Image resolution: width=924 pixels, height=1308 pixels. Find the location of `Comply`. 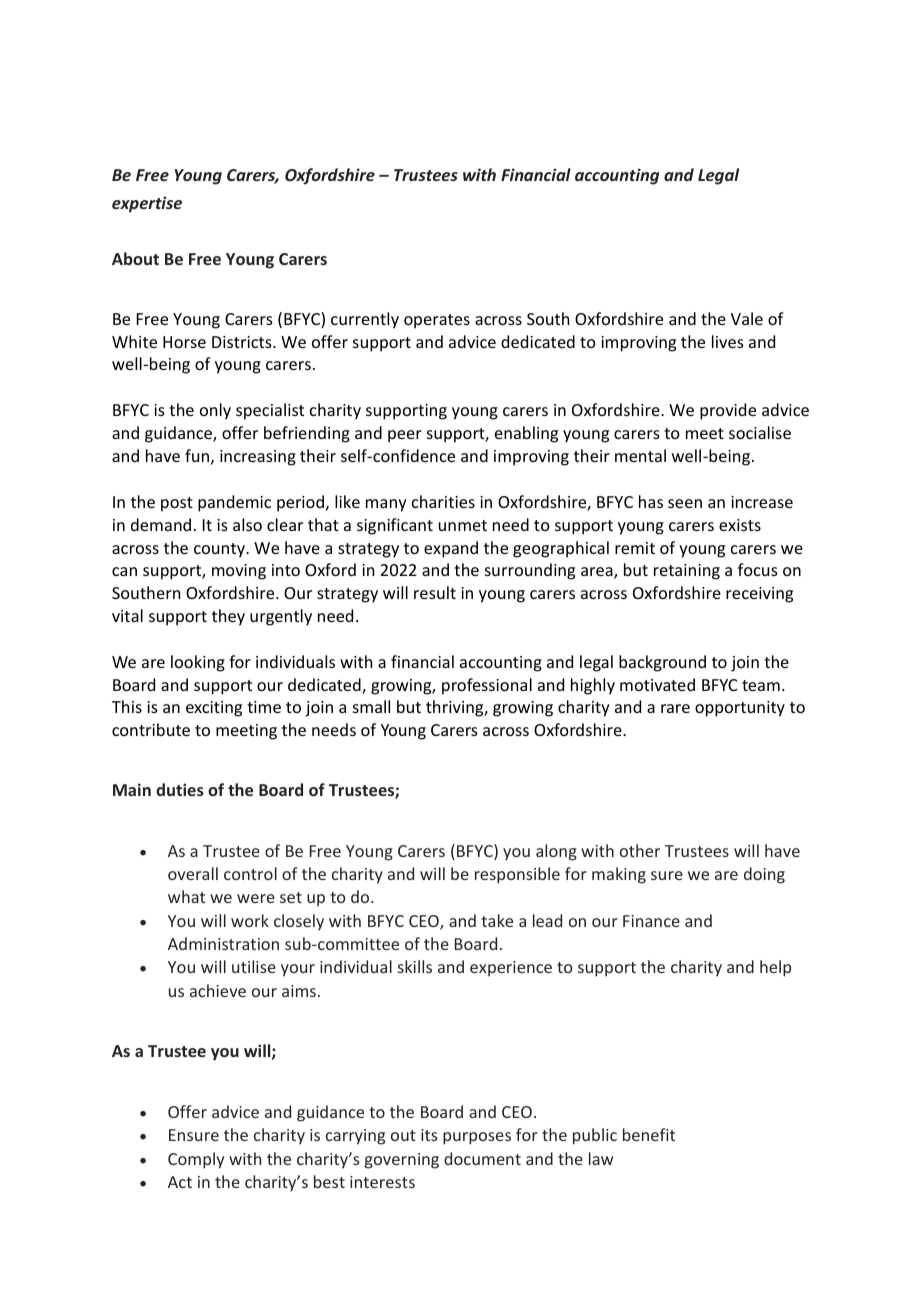

Comply is located at coordinates (196, 1160).
